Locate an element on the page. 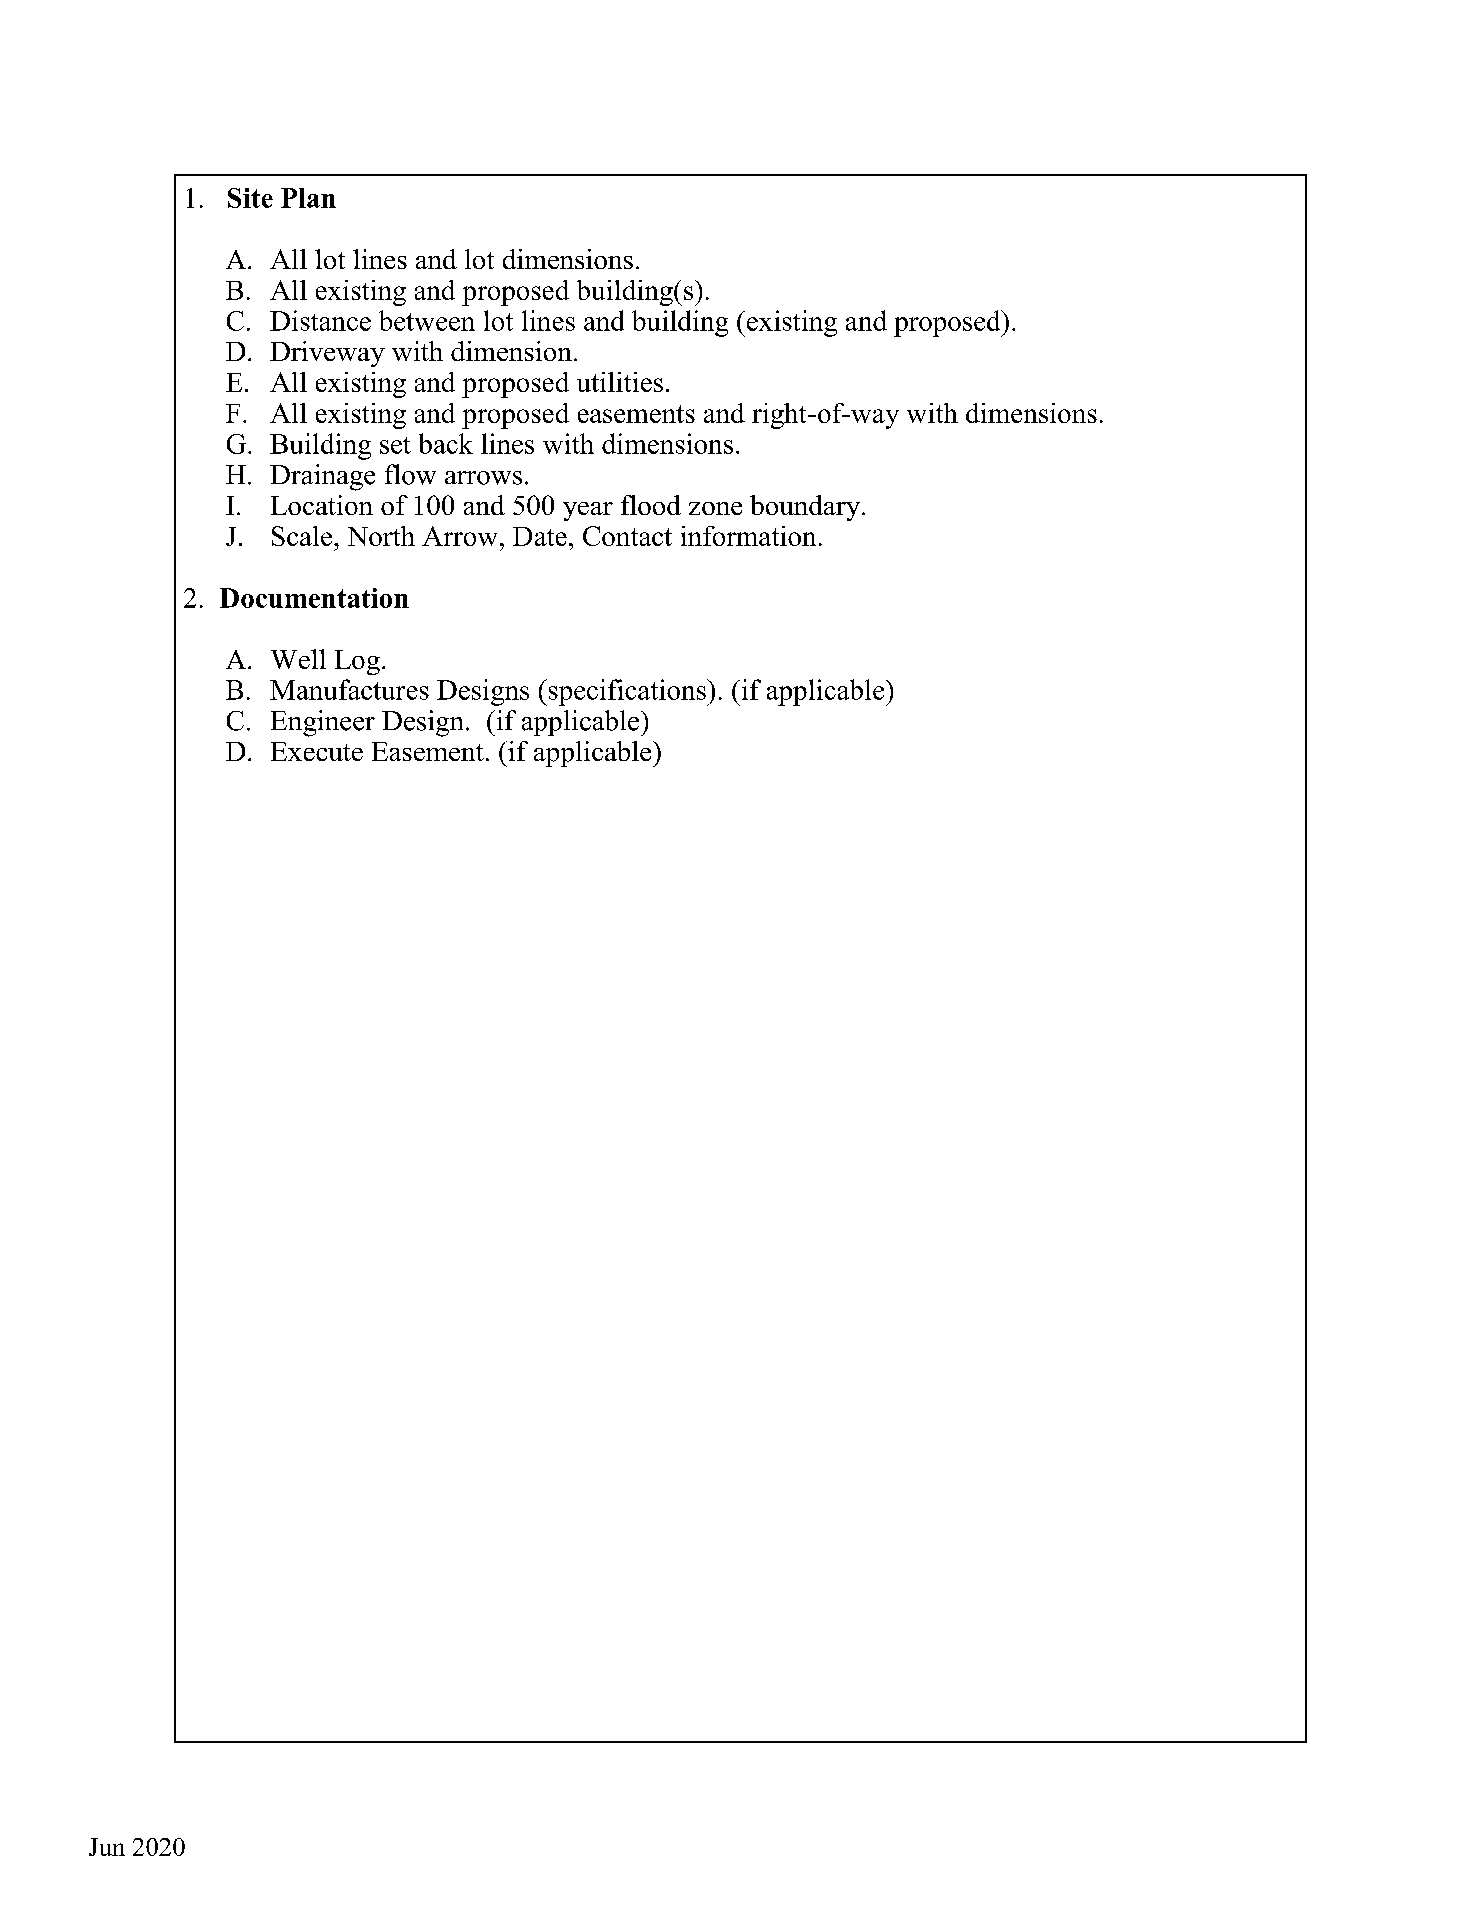 The image size is (1481, 1917). Execute is located at coordinates (317, 751).
